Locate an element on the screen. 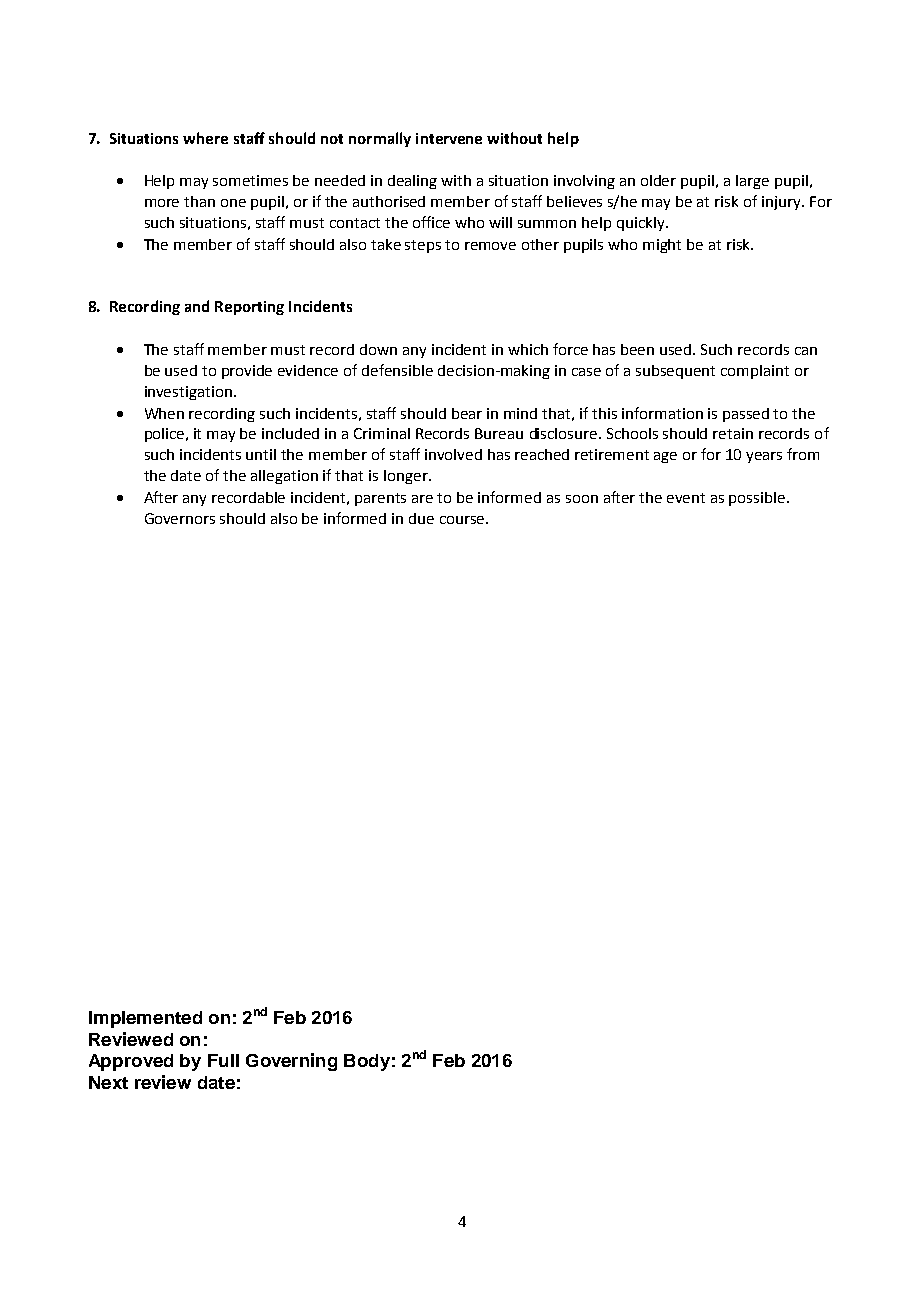  possible is located at coordinates (758, 499).
